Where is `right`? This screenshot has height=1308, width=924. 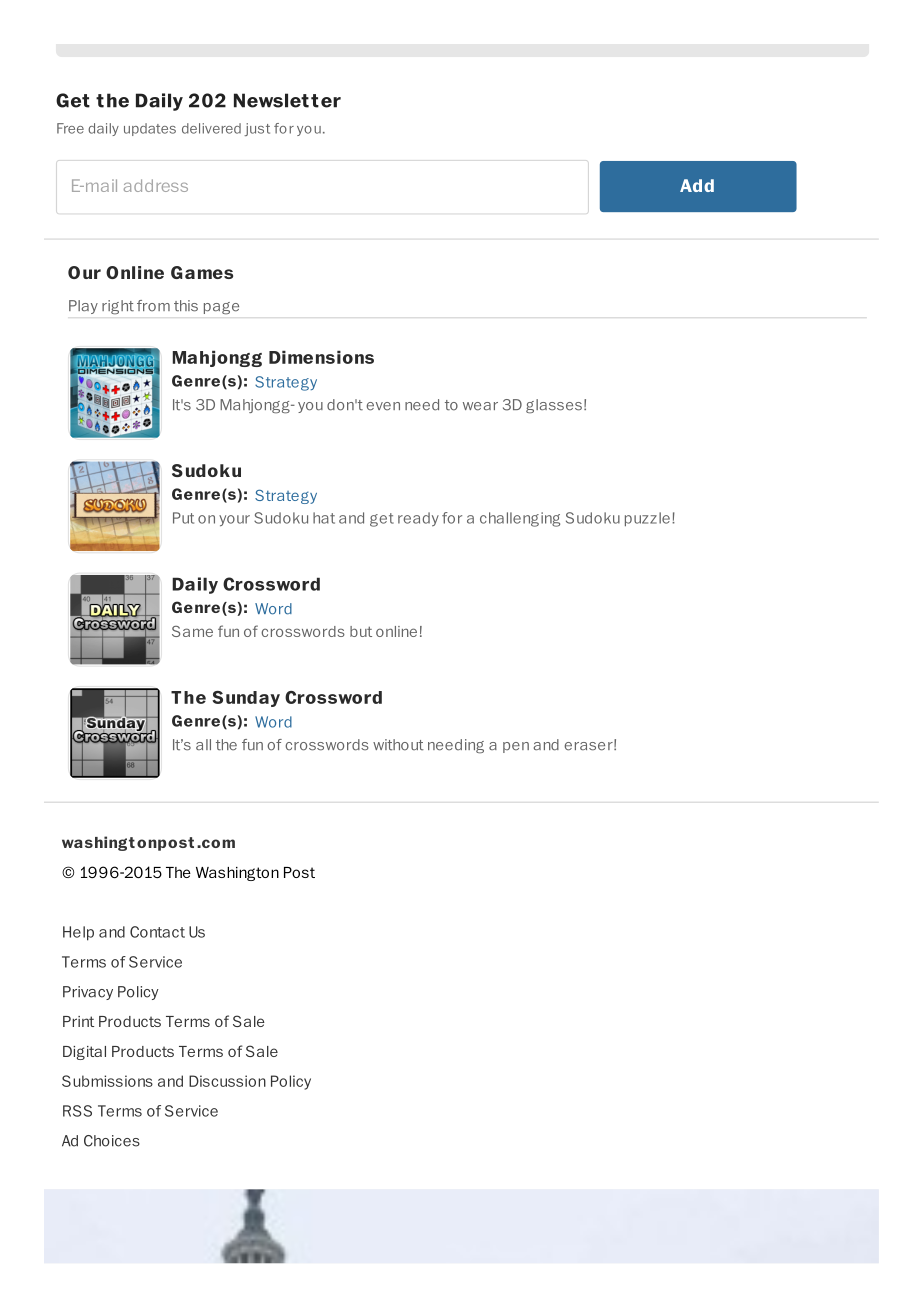 right is located at coordinates (118, 307).
